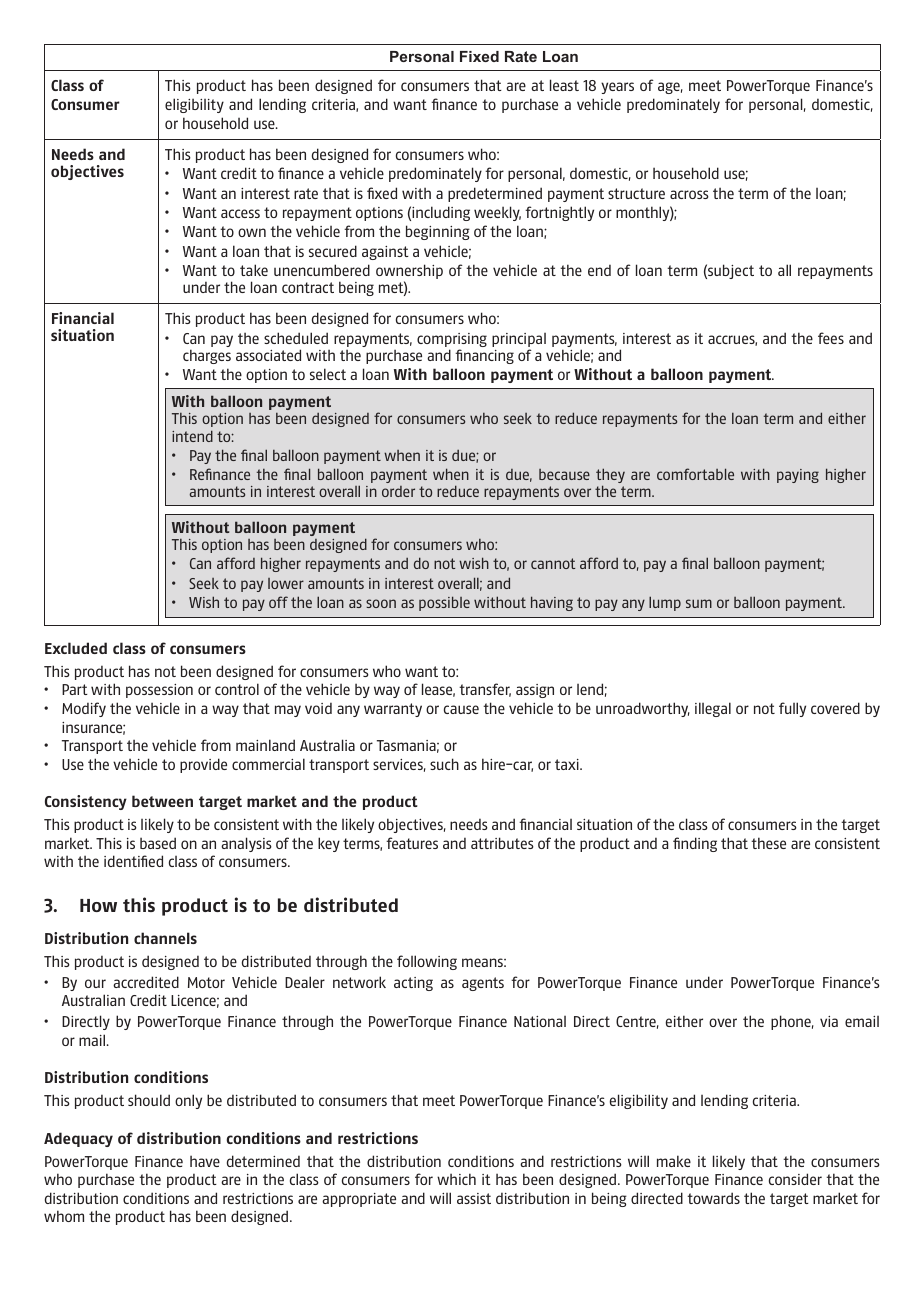  Describe the element at coordinates (564, 85) in the screenshot. I see `least` at that location.
